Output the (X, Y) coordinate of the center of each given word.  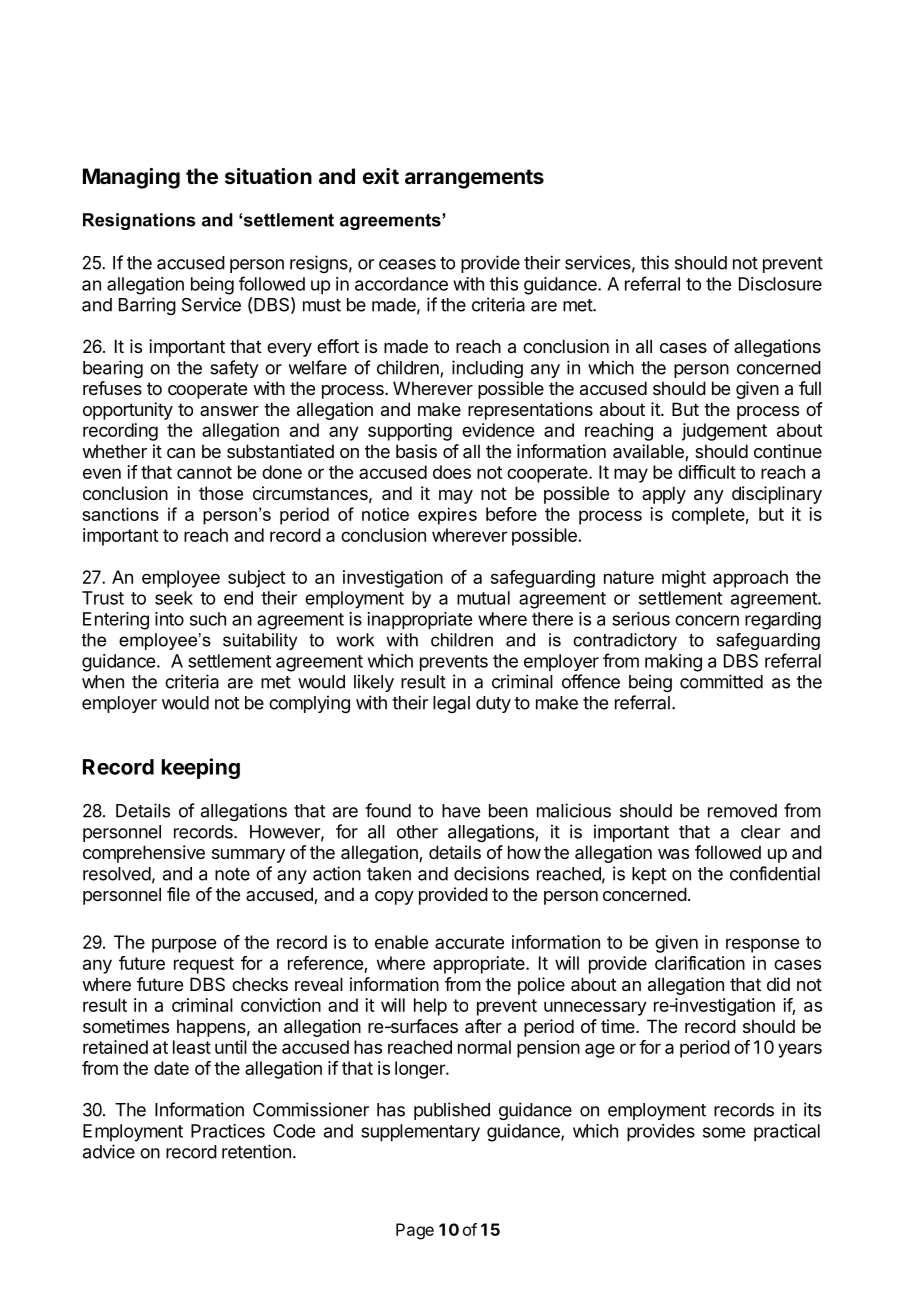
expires (447, 516)
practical (787, 1133)
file (178, 894)
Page (415, 1231)
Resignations (139, 221)
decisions (491, 873)
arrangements (474, 179)
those (221, 493)
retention (256, 1151)
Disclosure (780, 284)
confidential (775, 873)
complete (708, 516)
